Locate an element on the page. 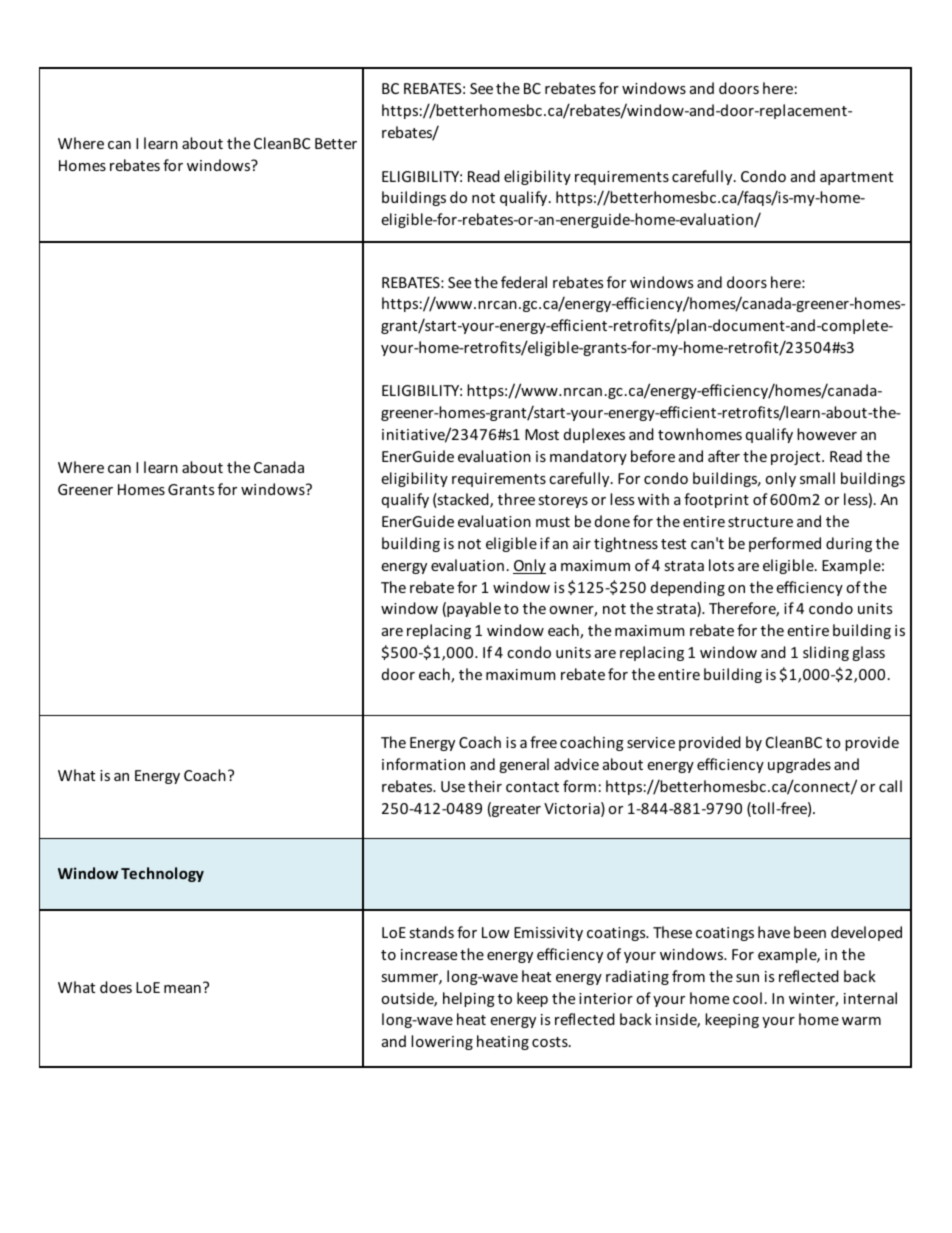 Image resolution: width=952 pixels, height=1233 pixels. duplexes is located at coordinates (594, 435).
